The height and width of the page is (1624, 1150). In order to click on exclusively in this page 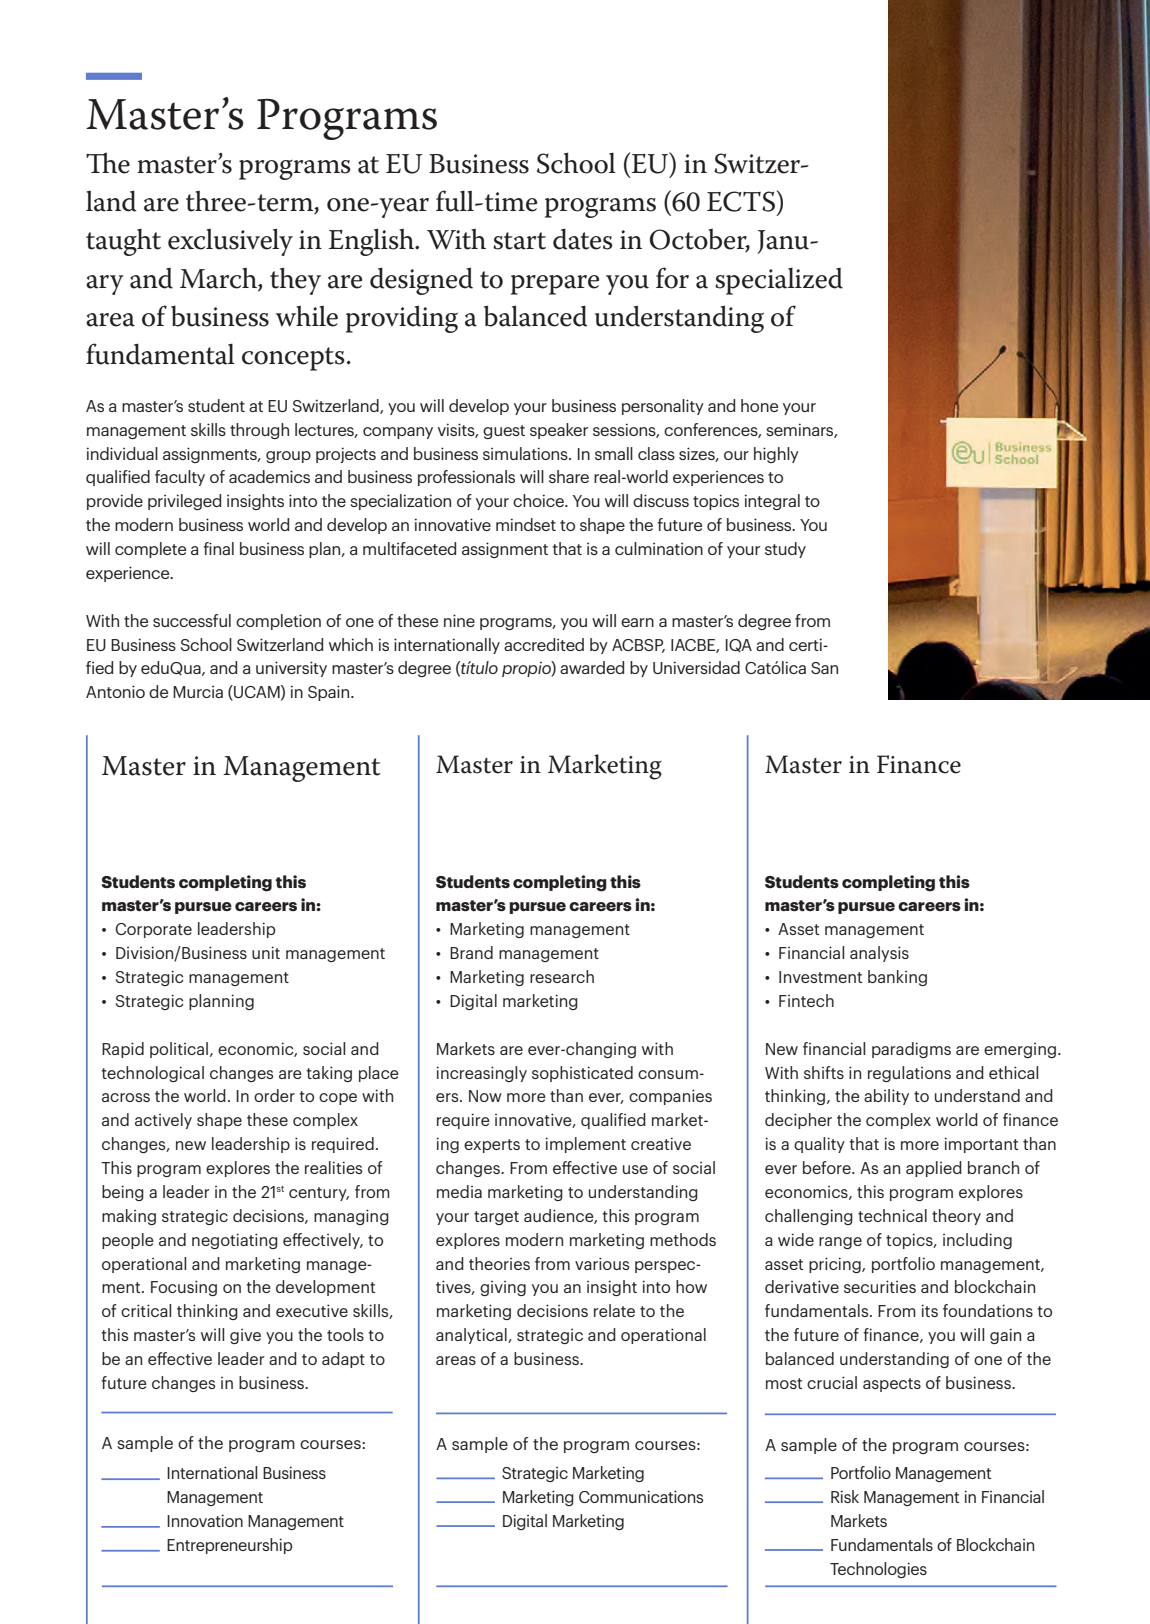, I will do `click(230, 242)`.
